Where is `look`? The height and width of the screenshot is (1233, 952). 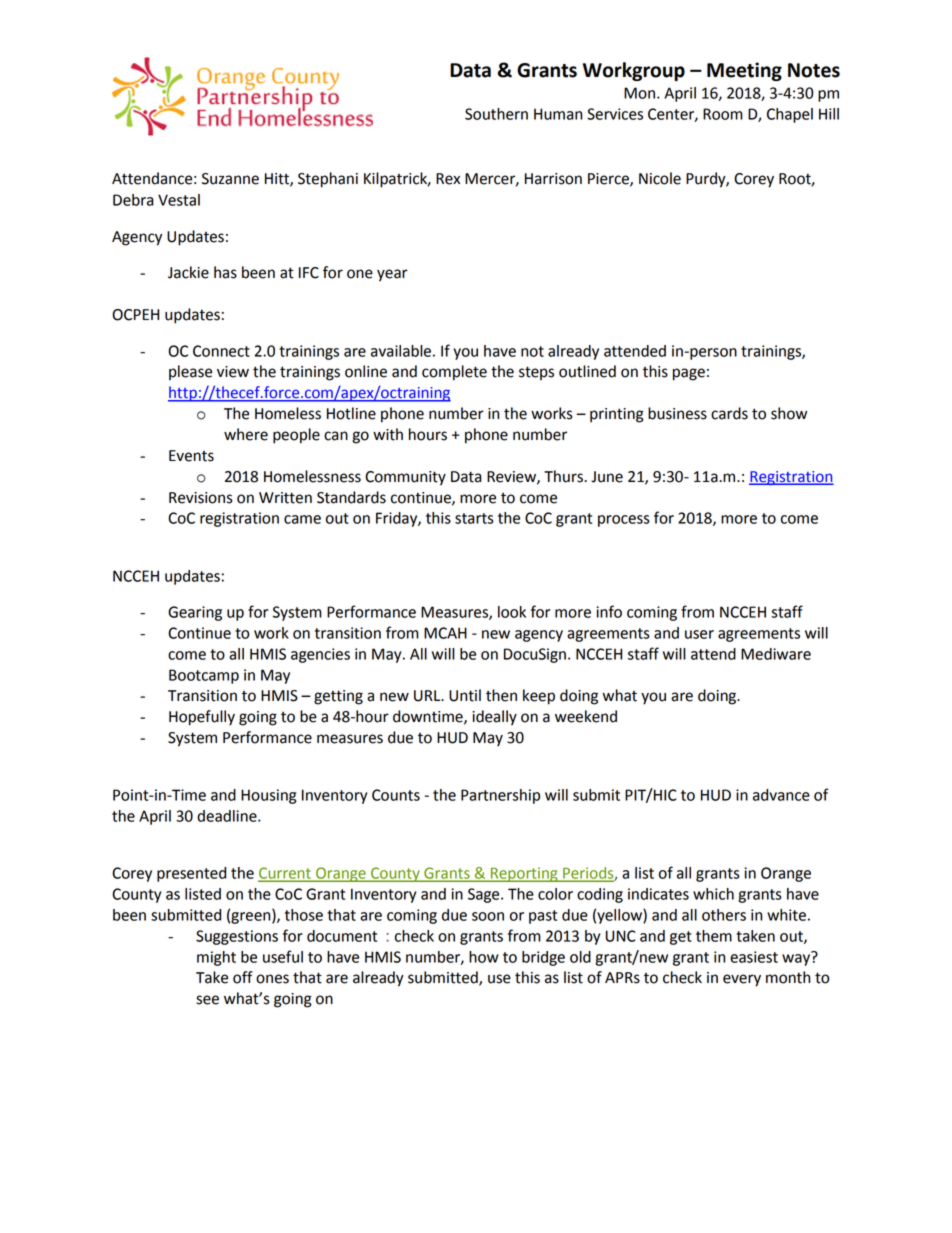
look is located at coordinates (512, 612).
